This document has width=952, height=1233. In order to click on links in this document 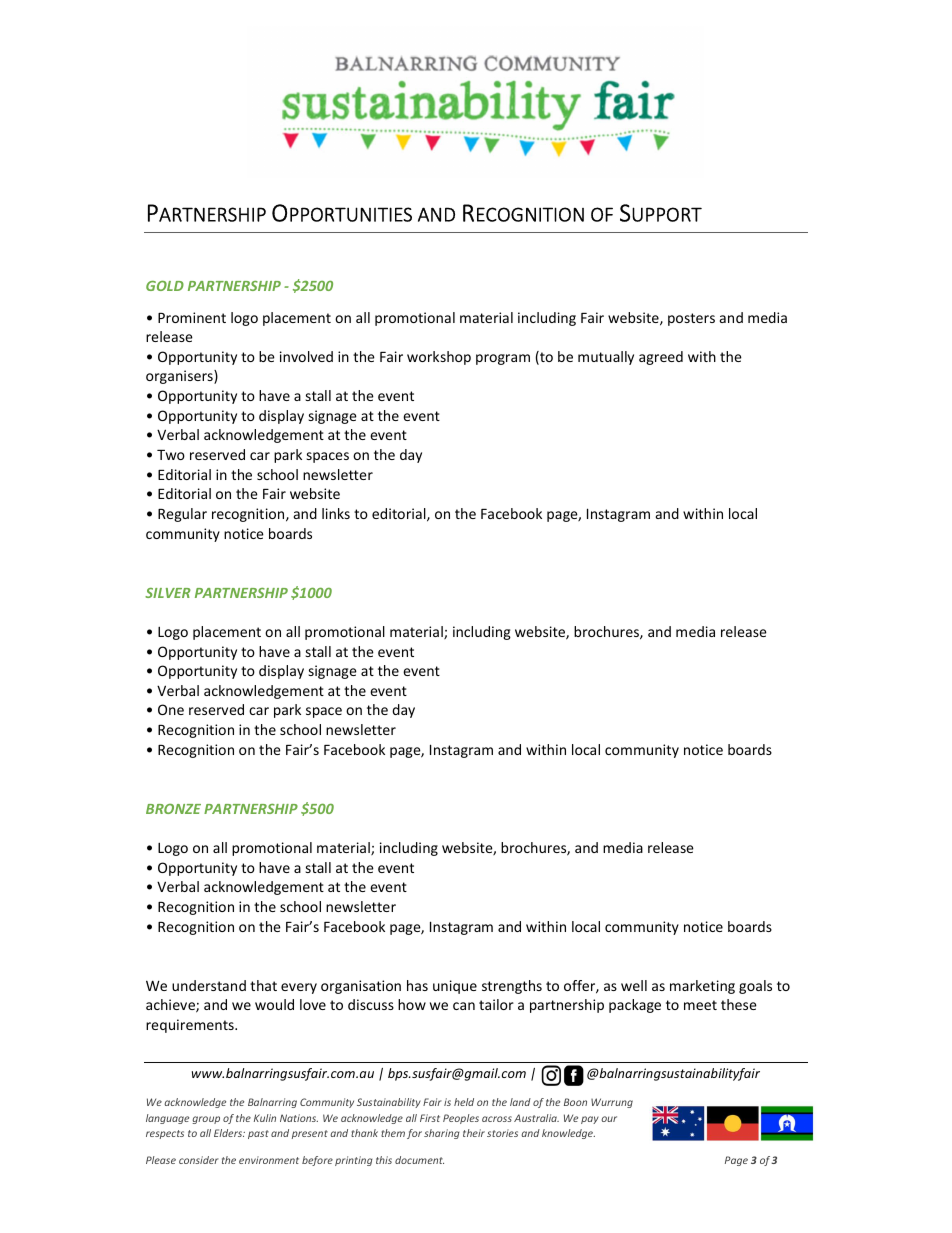, I will do `click(336, 513)`.
